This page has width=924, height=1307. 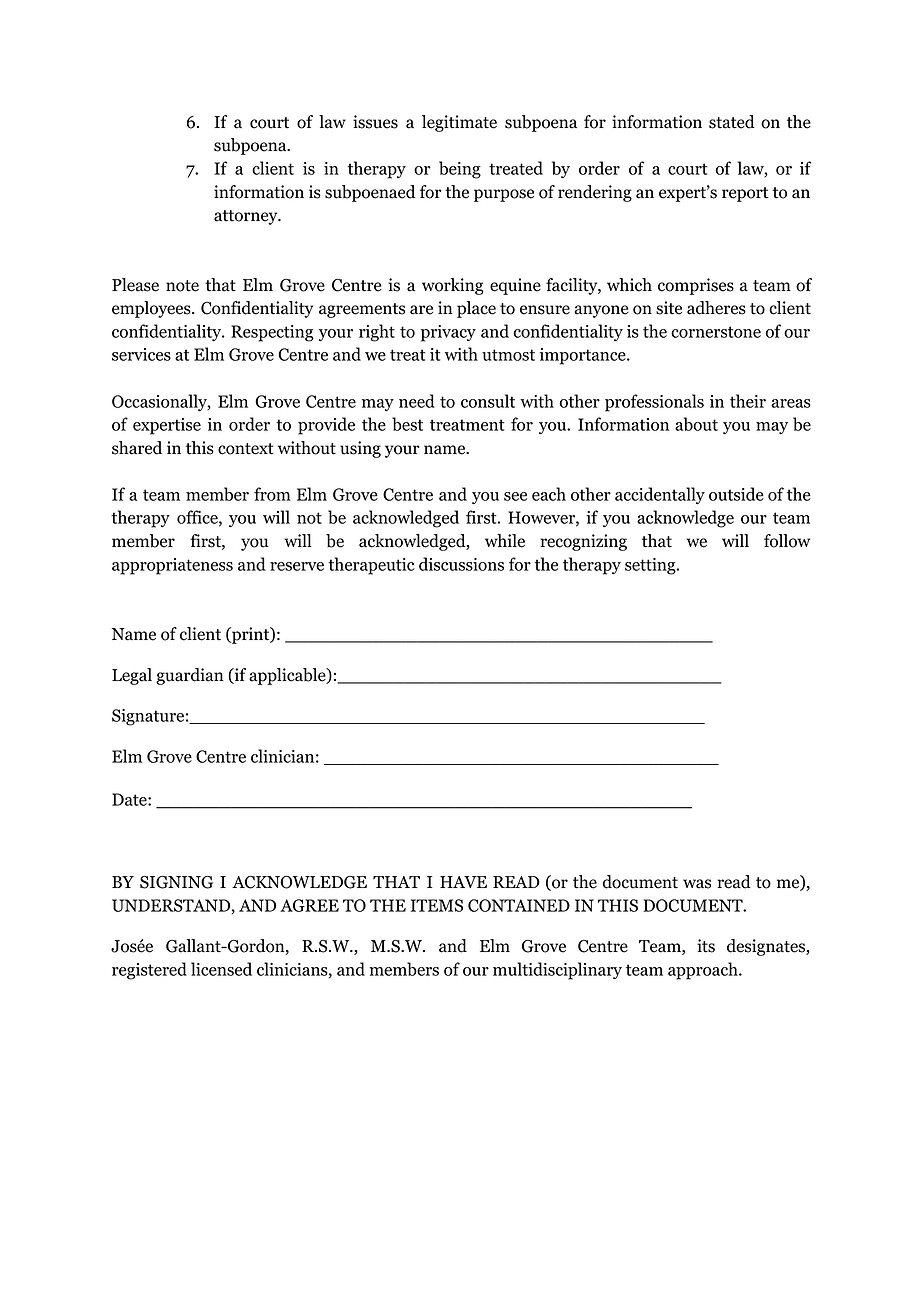 I want to click on place, so click(x=476, y=309).
